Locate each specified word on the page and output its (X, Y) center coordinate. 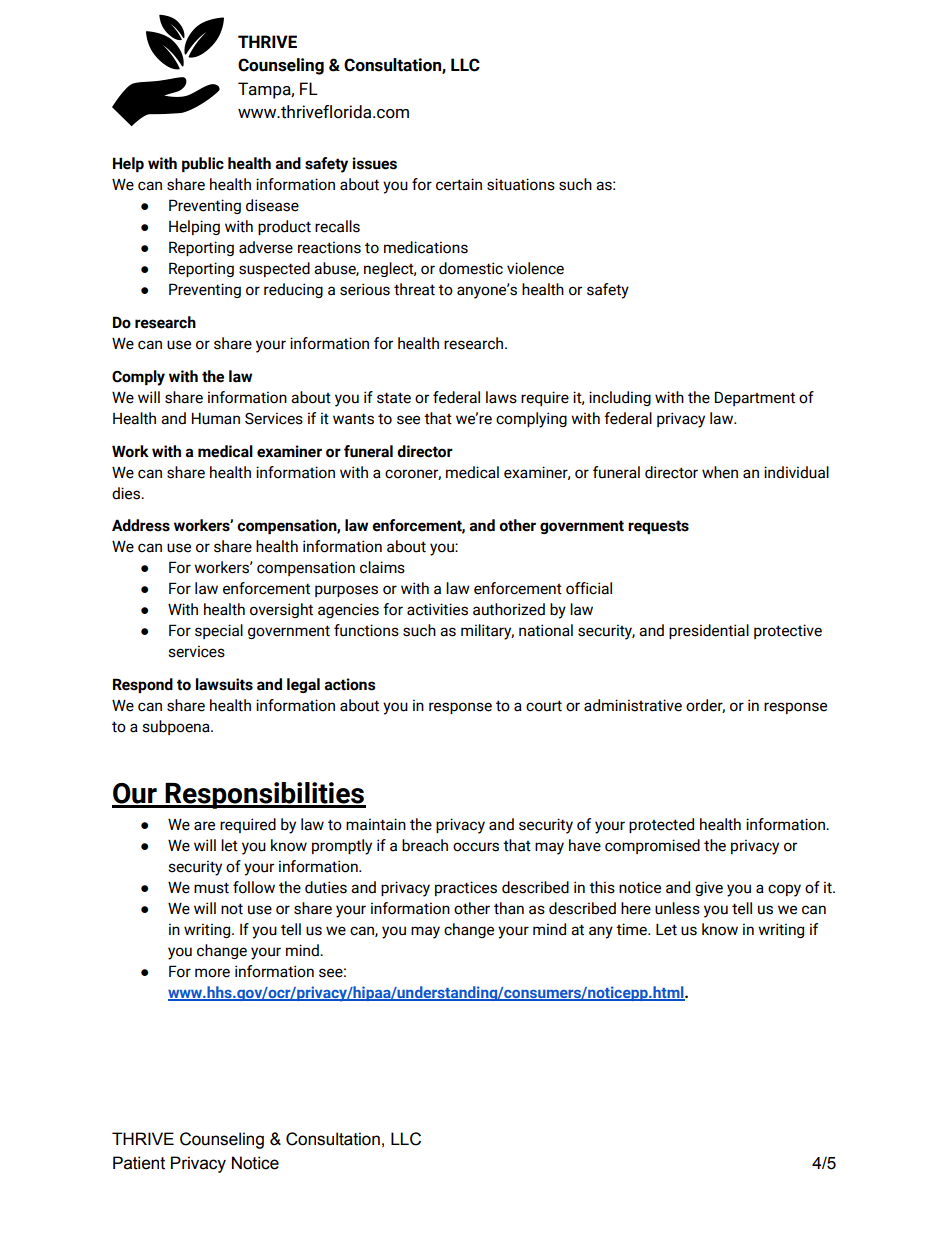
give (709, 888)
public (203, 164)
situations (521, 184)
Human (216, 418)
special (219, 631)
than (509, 908)
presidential (709, 631)
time (632, 929)
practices (466, 888)
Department (755, 398)
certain (459, 184)
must (211, 888)
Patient (139, 1163)
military (487, 632)
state (394, 398)
